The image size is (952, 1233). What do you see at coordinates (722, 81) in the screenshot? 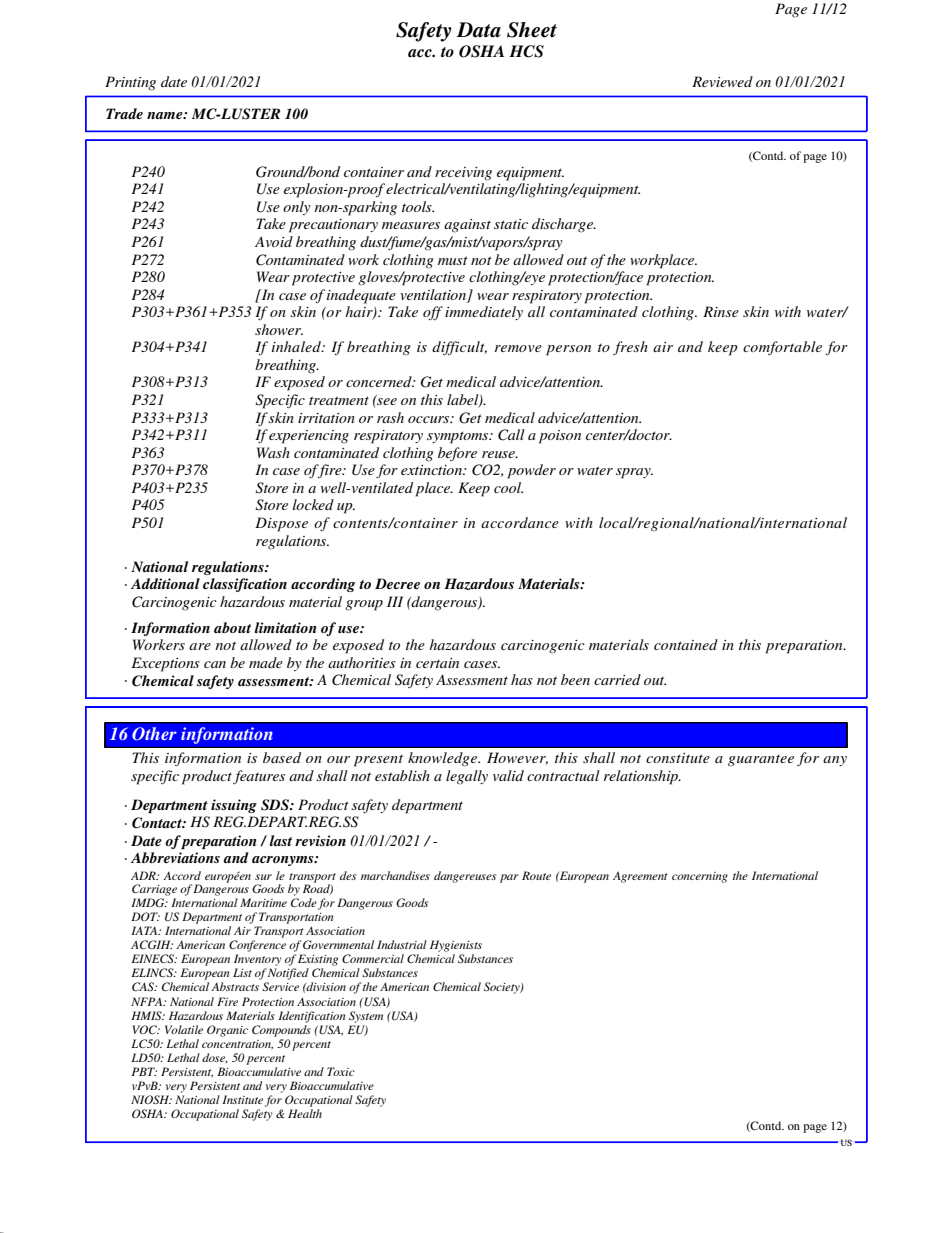
I see `Reviewed` at bounding box center [722, 81].
